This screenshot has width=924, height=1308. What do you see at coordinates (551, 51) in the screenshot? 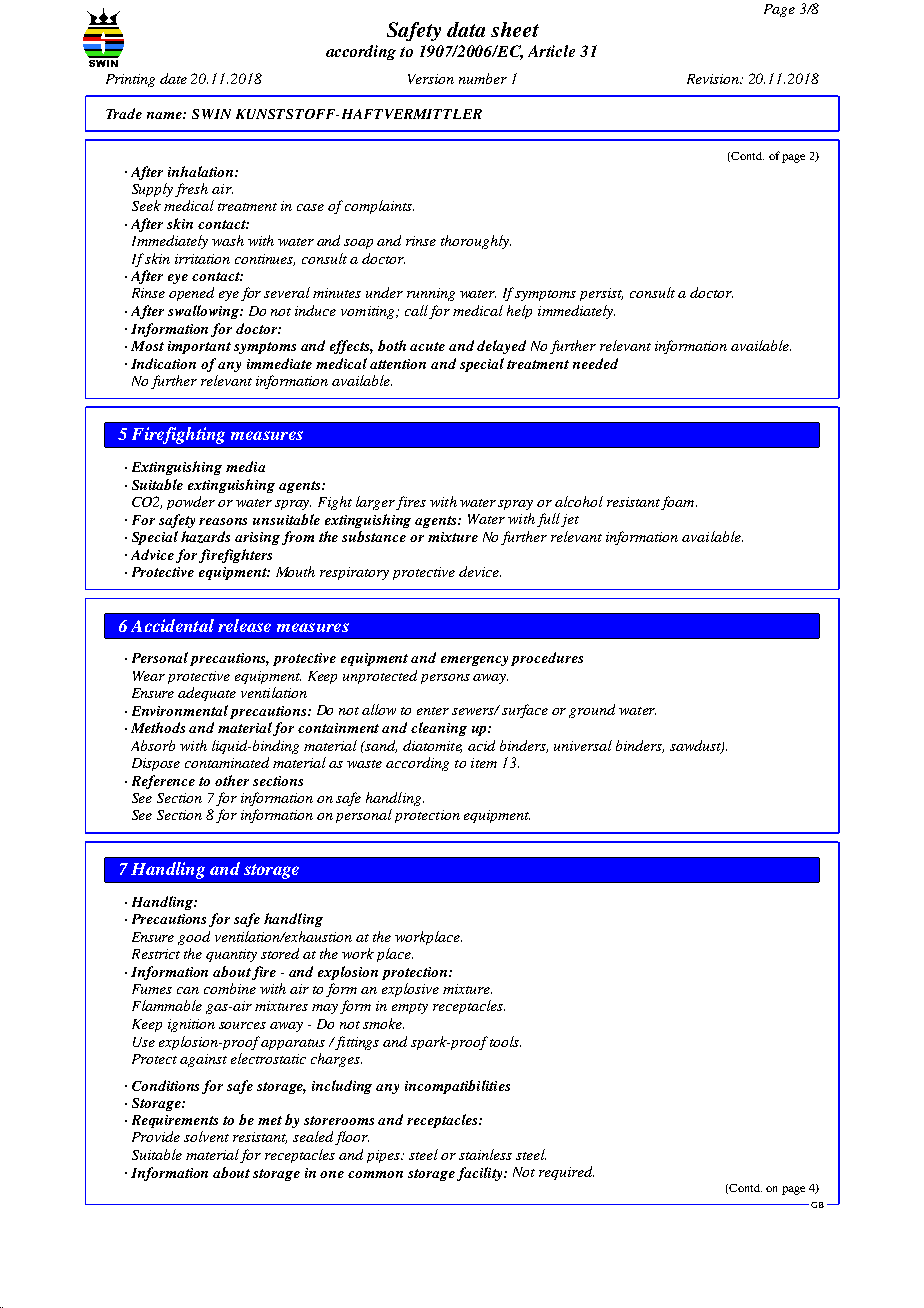
I see `Article` at bounding box center [551, 51].
